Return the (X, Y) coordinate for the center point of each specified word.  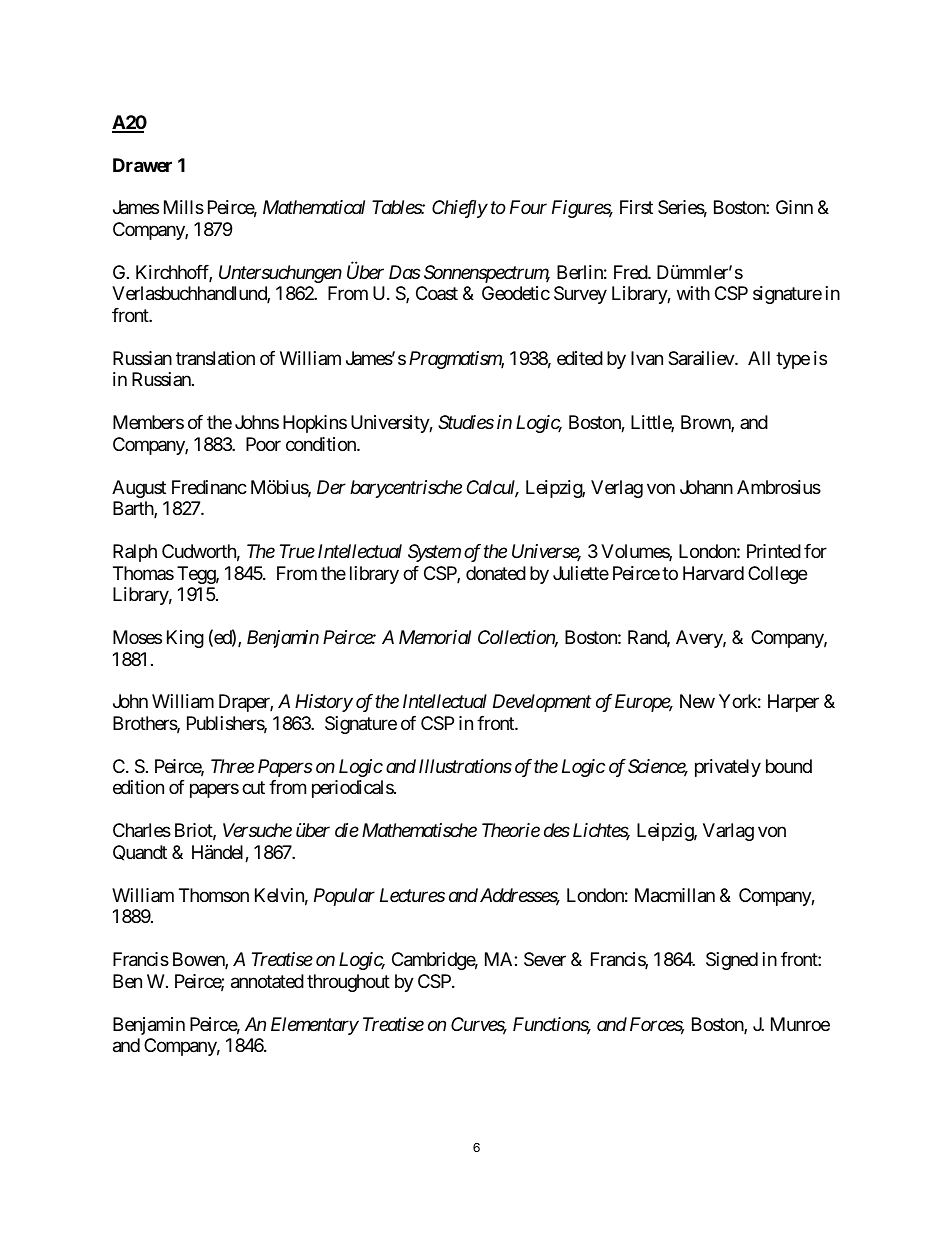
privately (728, 768)
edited (580, 358)
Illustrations (465, 766)
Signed (732, 961)
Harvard (713, 573)
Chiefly (460, 209)
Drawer (142, 165)
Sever (545, 959)
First (636, 207)
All (759, 358)
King (185, 639)
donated (496, 573)
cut (253, 788)
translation (215, 358)
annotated (267, 981)
